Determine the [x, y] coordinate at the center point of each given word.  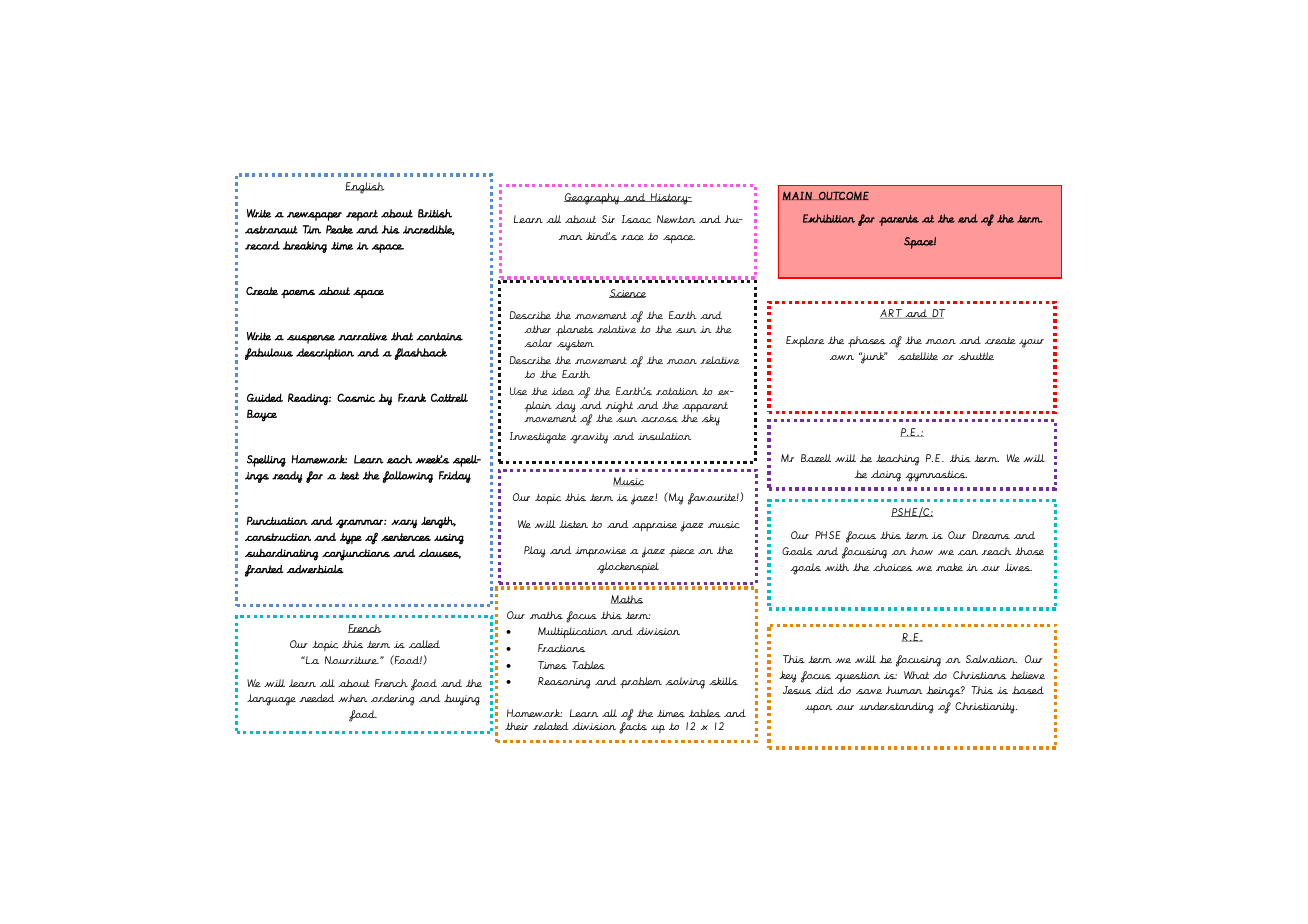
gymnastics [936, 476]
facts [633, 728]
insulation [664, 436]
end [968, 218]
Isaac [636, 219]
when [352, 698]
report [362, 215]
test [349, 476]
